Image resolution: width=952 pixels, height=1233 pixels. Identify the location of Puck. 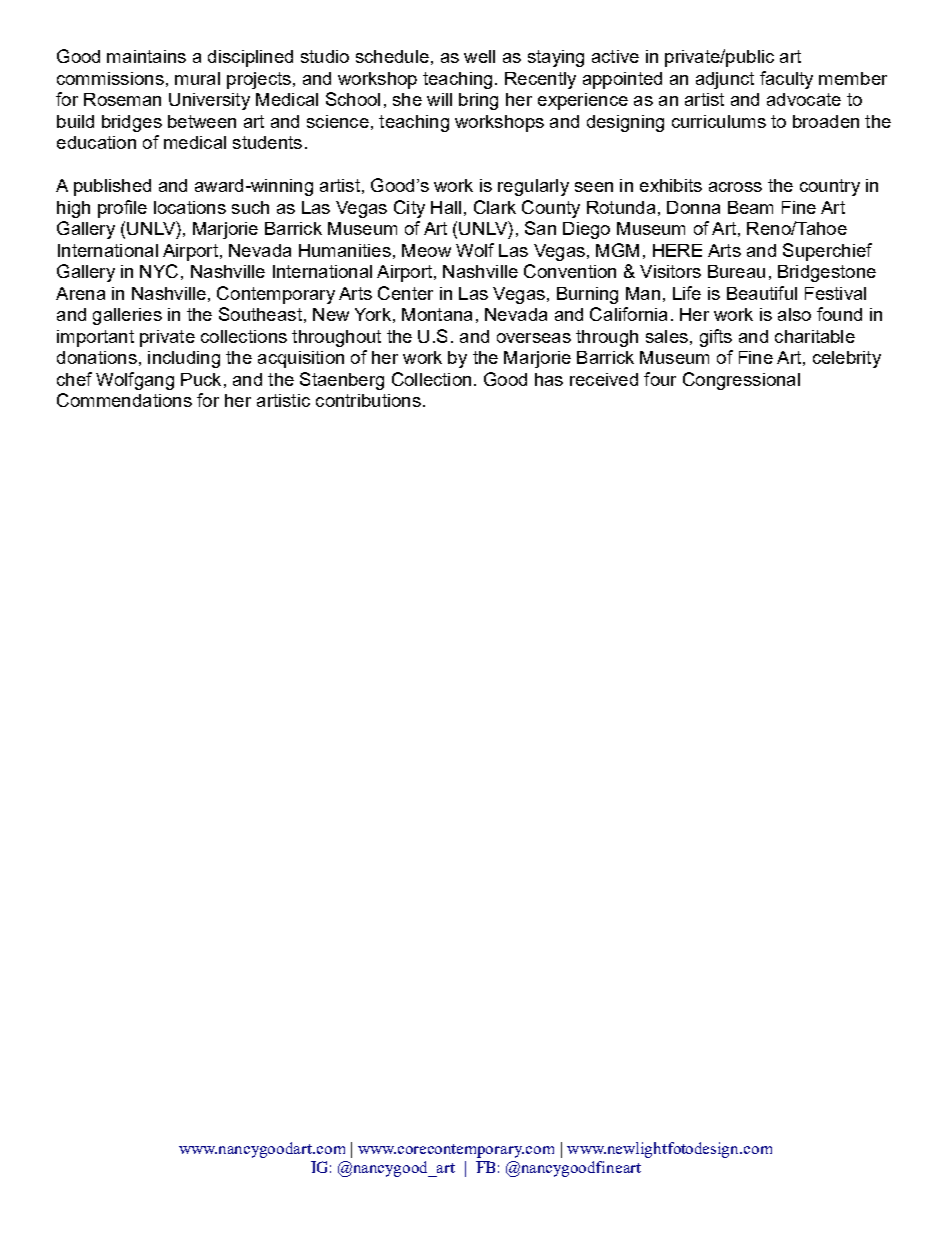
(201, 379).
